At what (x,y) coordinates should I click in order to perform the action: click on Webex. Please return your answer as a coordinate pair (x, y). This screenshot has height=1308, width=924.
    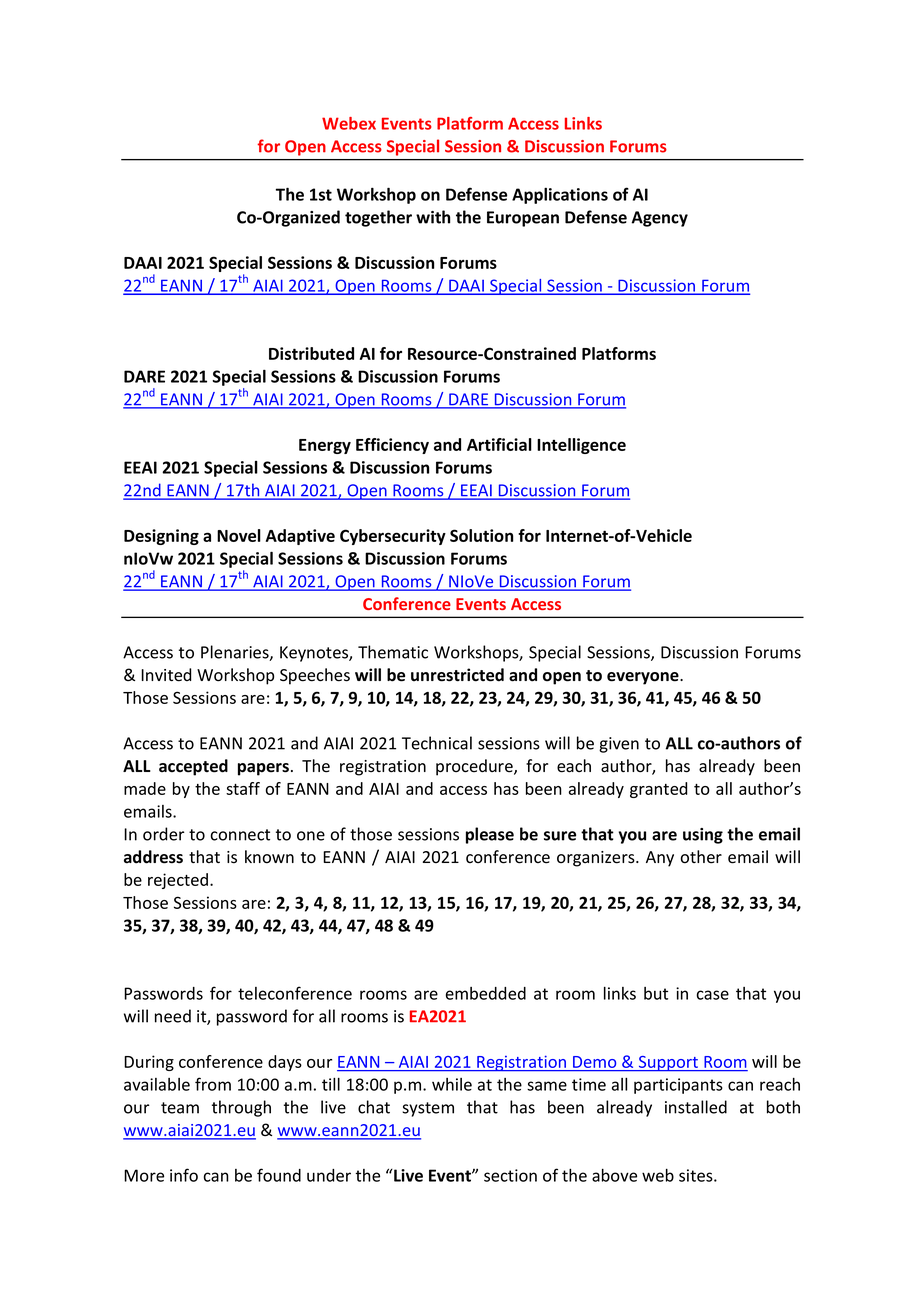
    Looking at the image, I should click on (349, 123).
